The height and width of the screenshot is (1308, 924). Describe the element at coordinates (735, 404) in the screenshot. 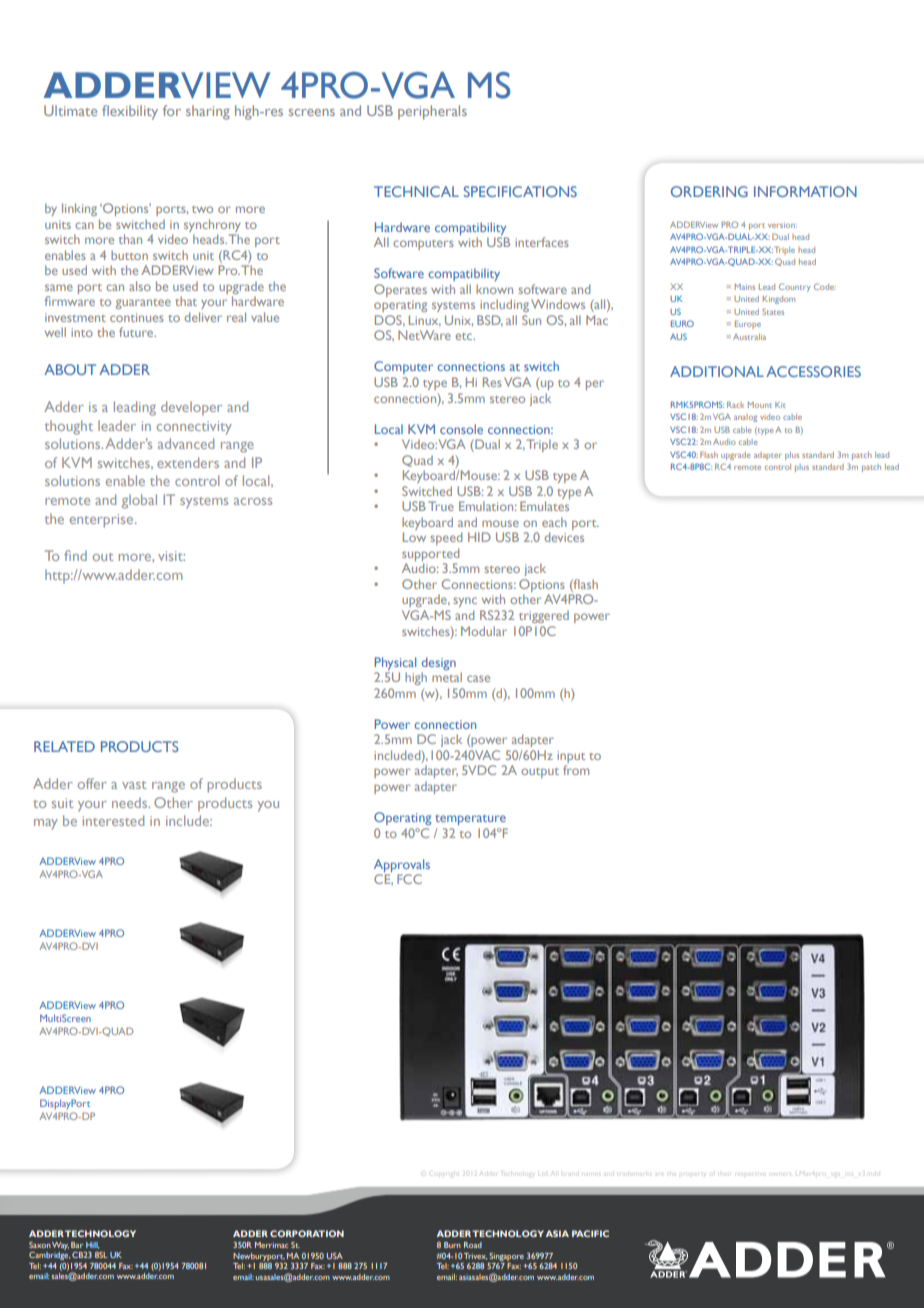

I see `Rack` at that location.
